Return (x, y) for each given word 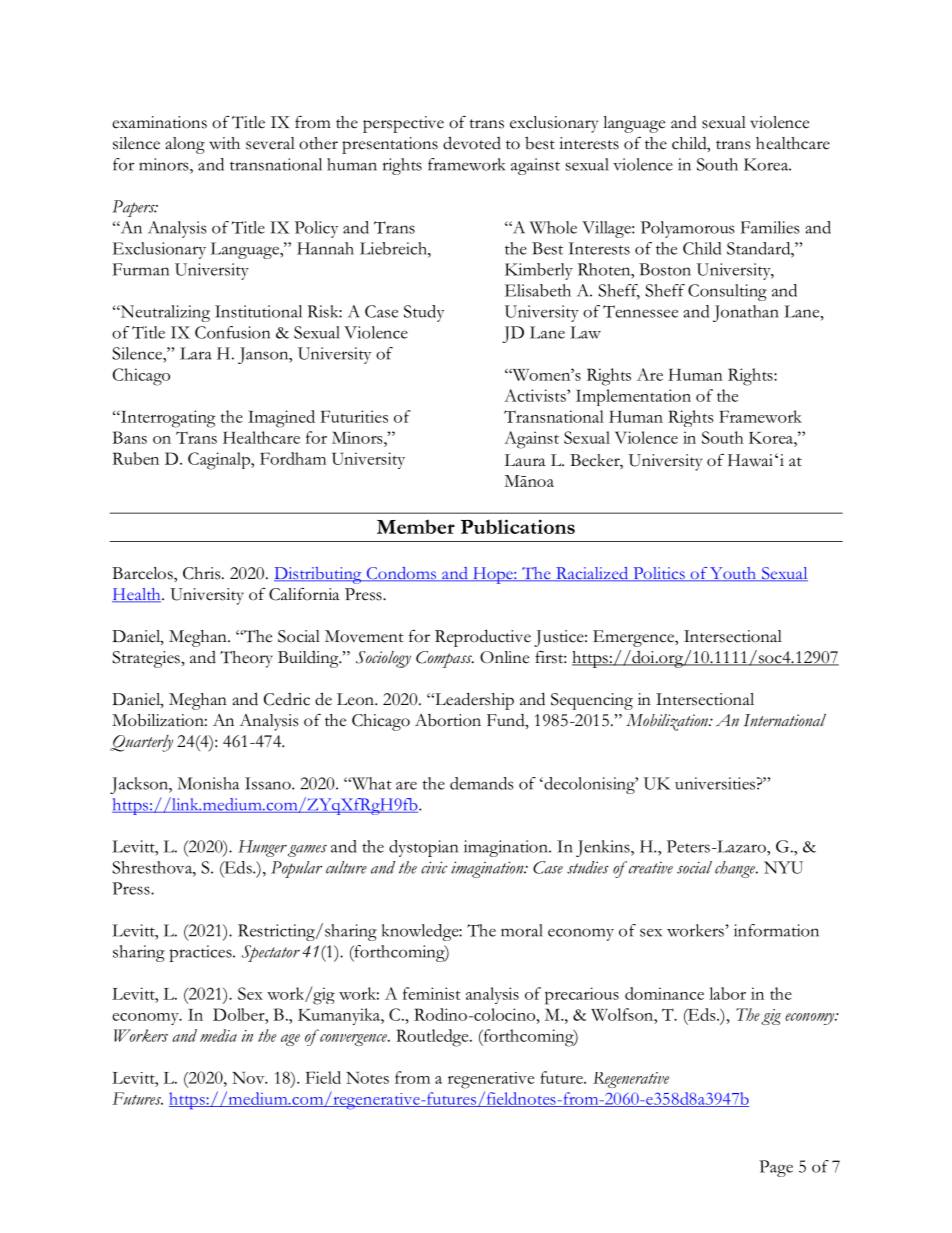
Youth (733, 574)
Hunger (262, 848)
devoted (472, 143)
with (224, 143)
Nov (249, 1077)
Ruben (135, 458)
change (736, 869)
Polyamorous (688, 229)
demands (482, 783)
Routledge (433, 1038)
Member (416, 526)
